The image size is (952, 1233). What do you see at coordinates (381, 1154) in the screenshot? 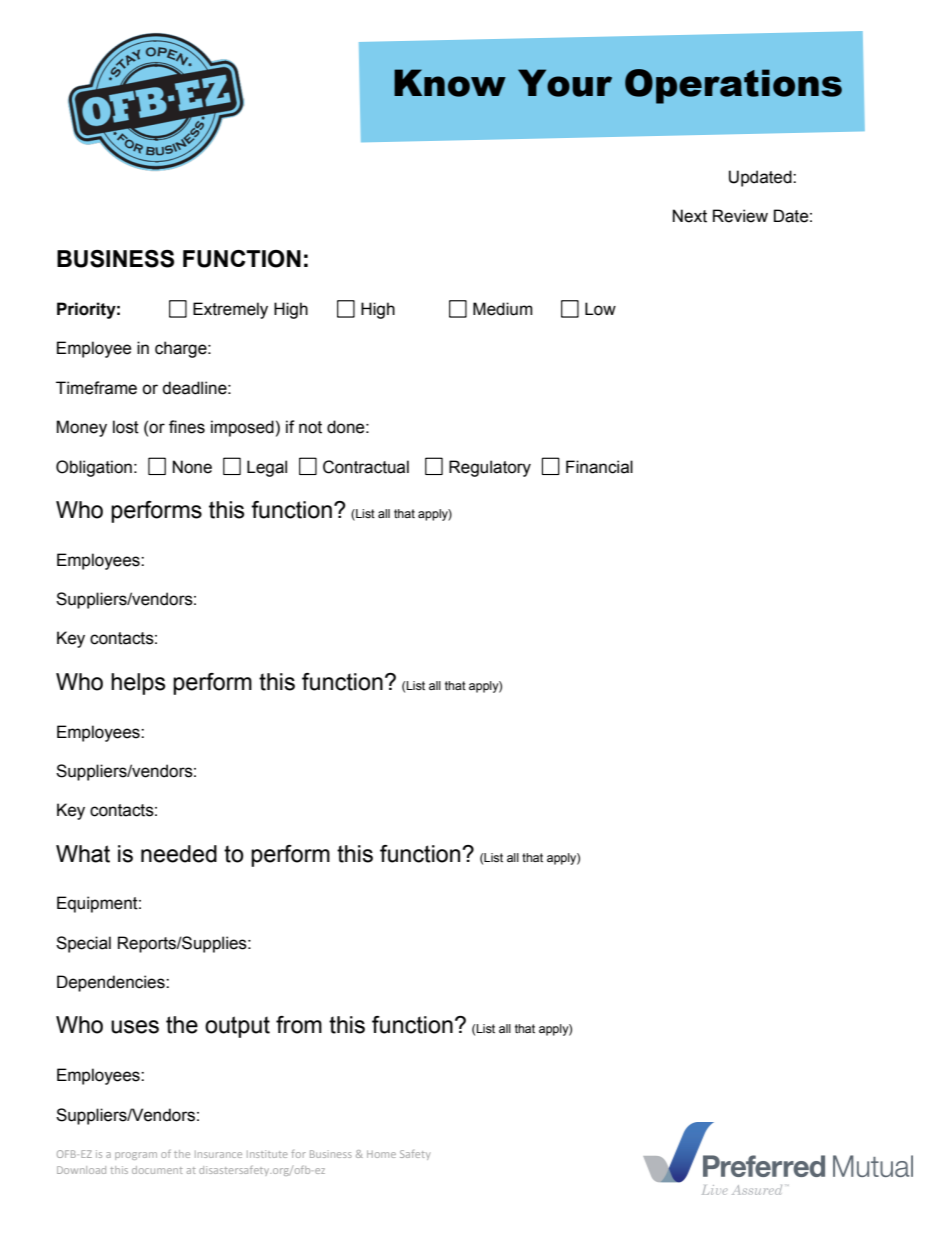
I see `Home` at bounding box center [381, 1154].
